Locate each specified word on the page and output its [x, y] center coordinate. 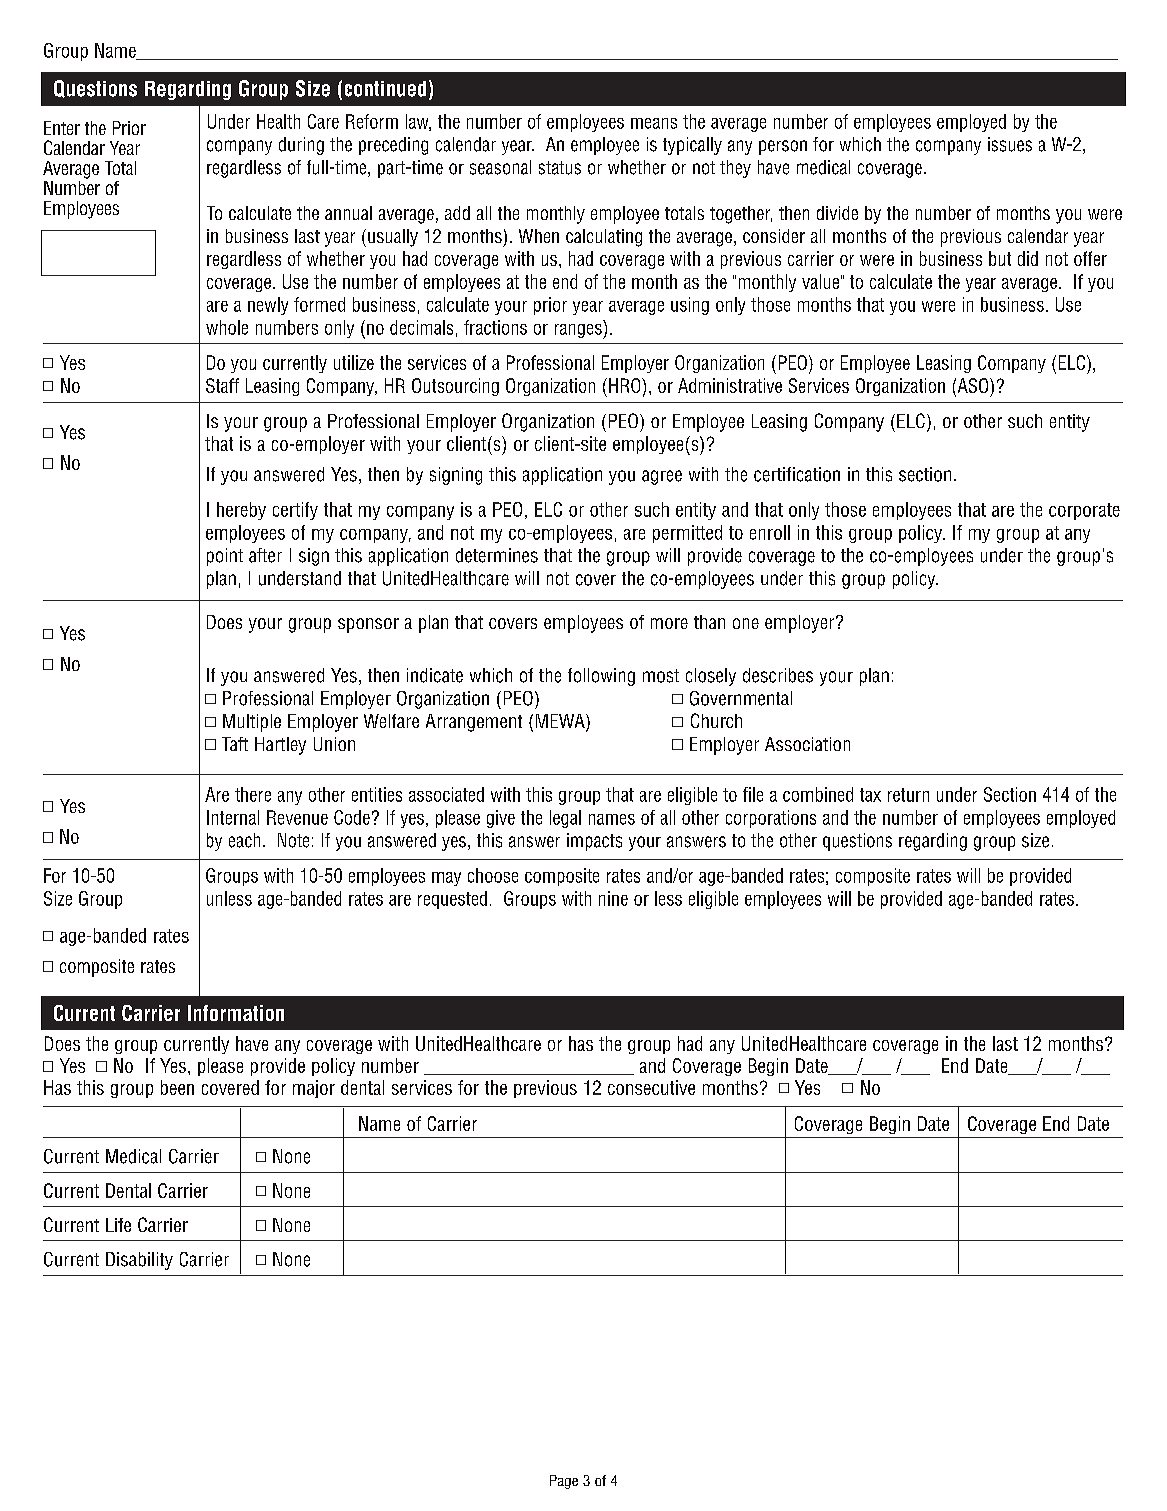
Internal [233, 817]
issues [1010, 144]
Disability [139, 1261]
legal [565, 819]
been [177, 1087]
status [560, 168]
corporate [1084, 511]
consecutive [651, 1087]
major [314, 1089]
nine [613, 898]
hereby [241, 511]
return [908, 795]
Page [564, 1482]
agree [662, 477]
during [301, 146]
